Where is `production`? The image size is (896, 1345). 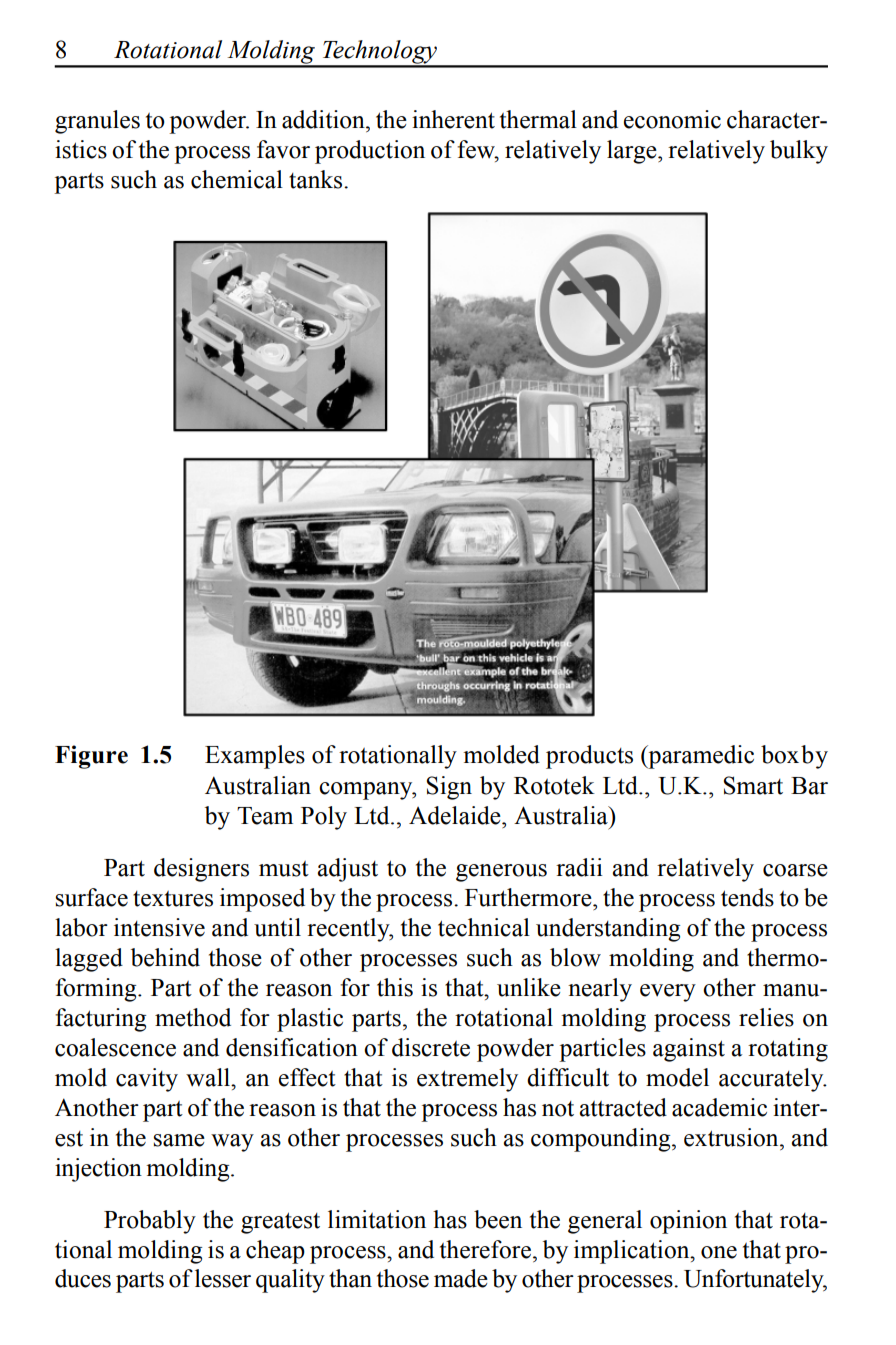
production is located at coordinates (370, 152).
